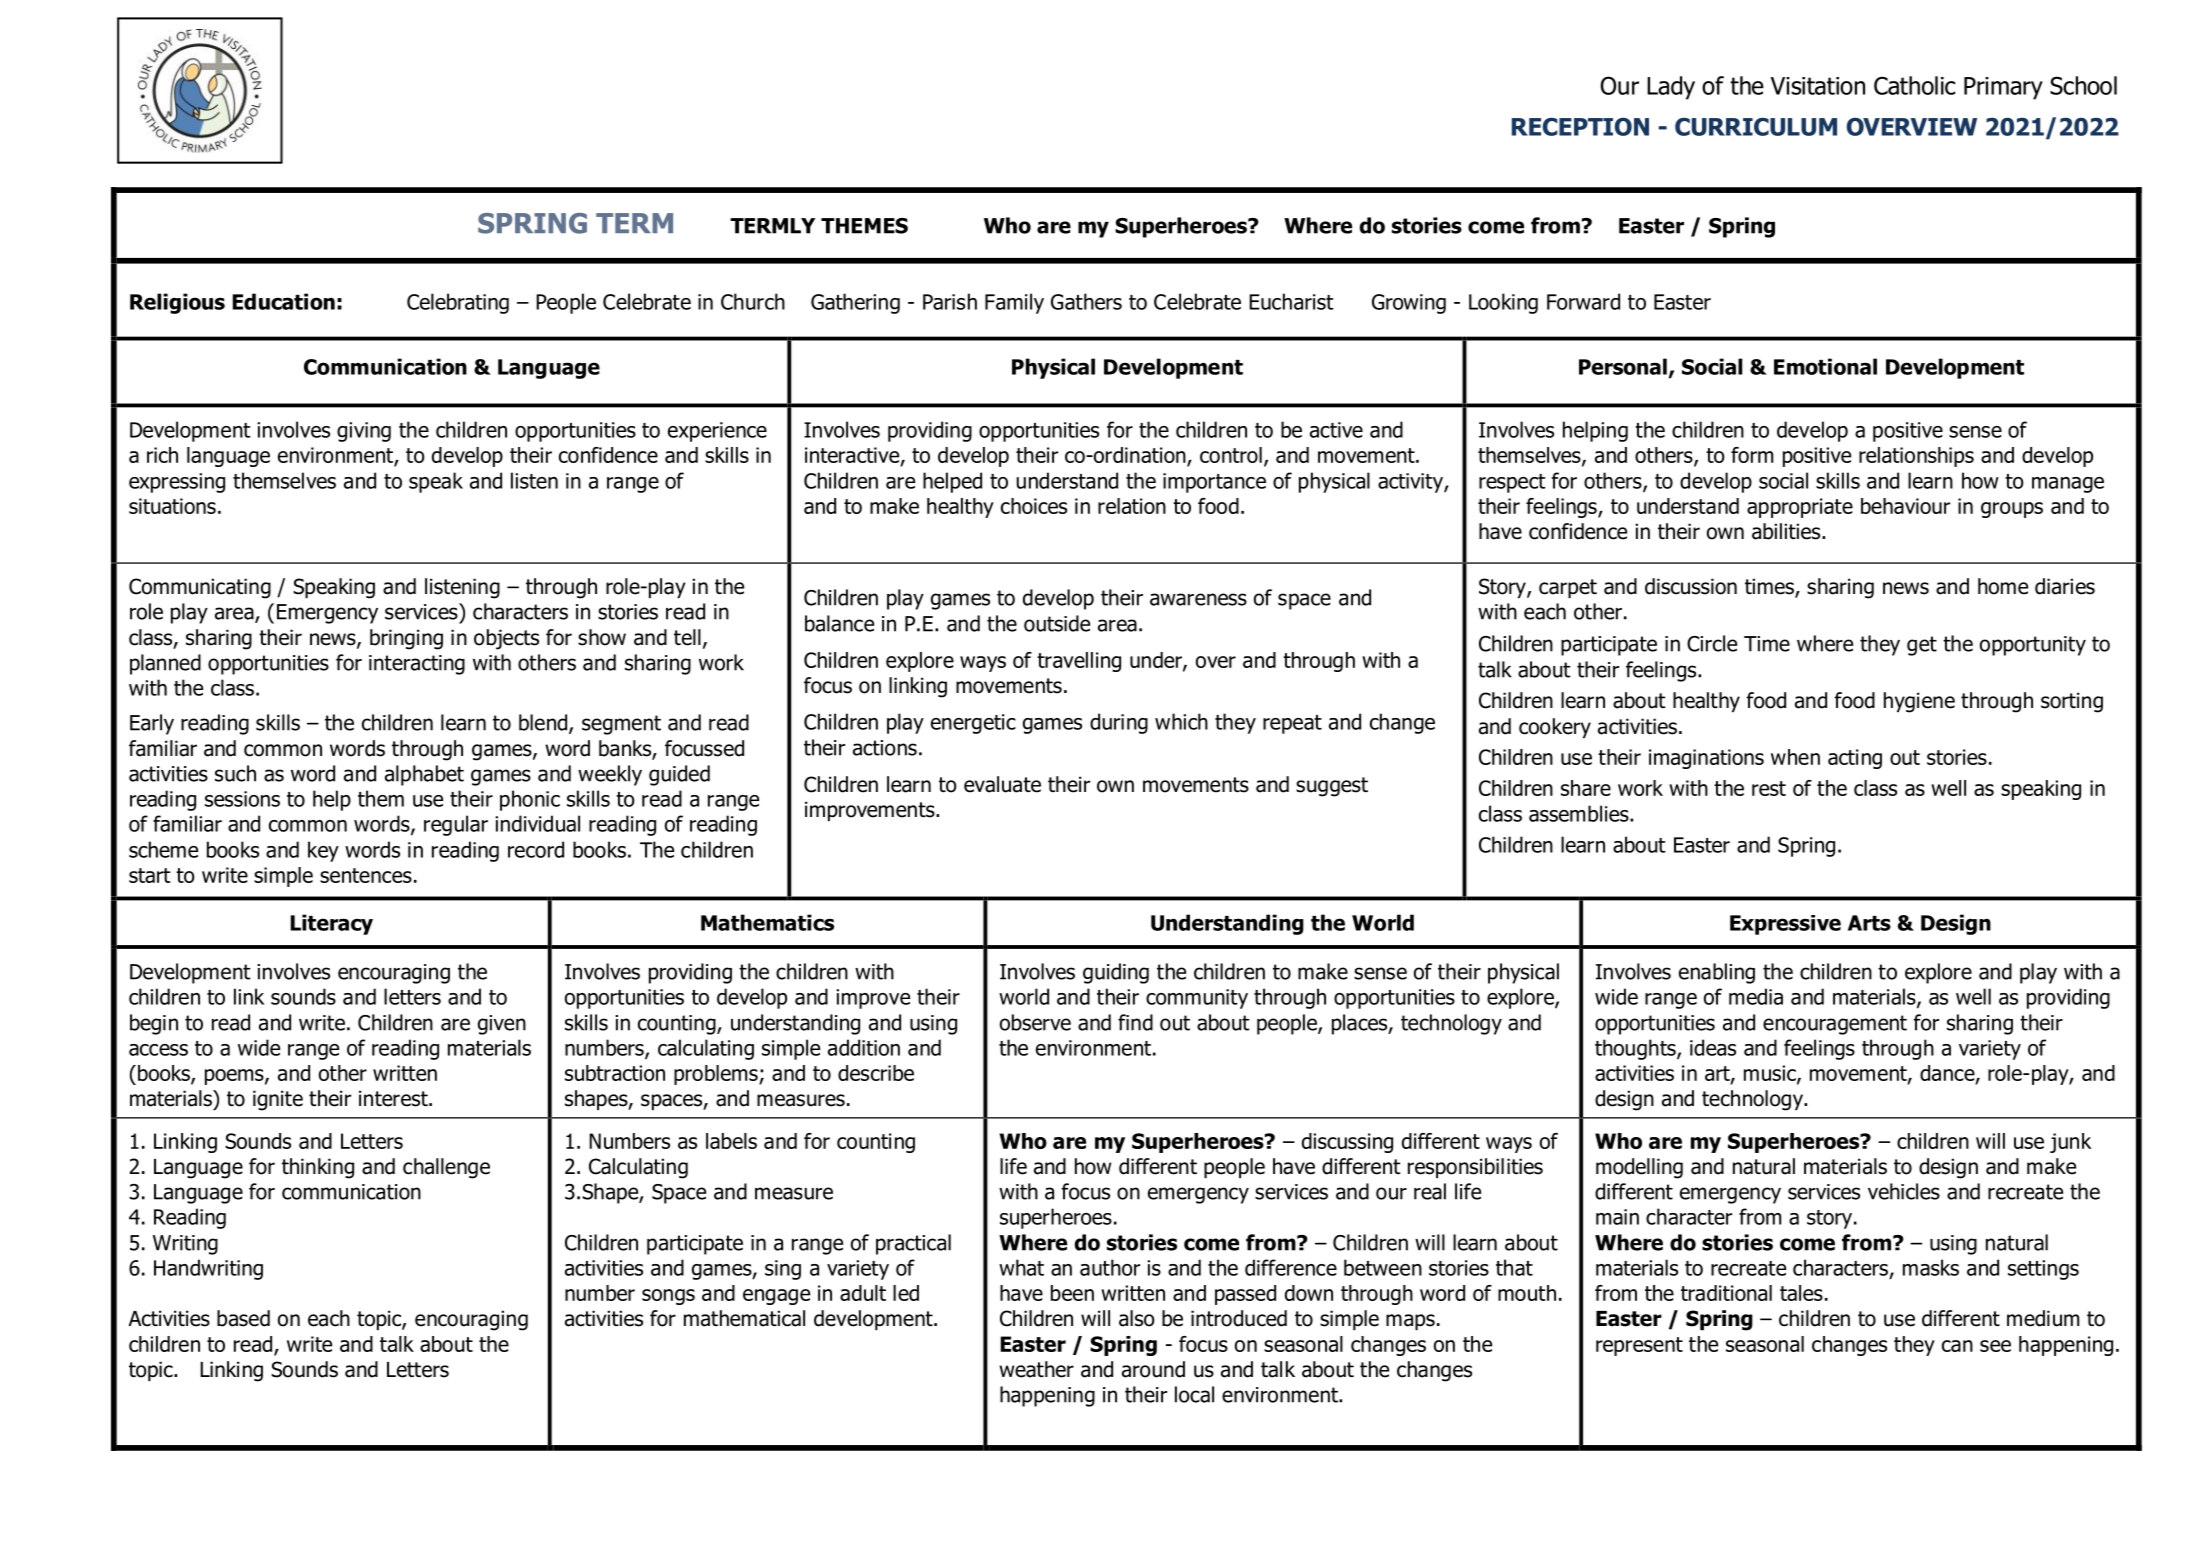 The image size is (2211, 1563). I want to click on Arts, so click(1869, 923).
